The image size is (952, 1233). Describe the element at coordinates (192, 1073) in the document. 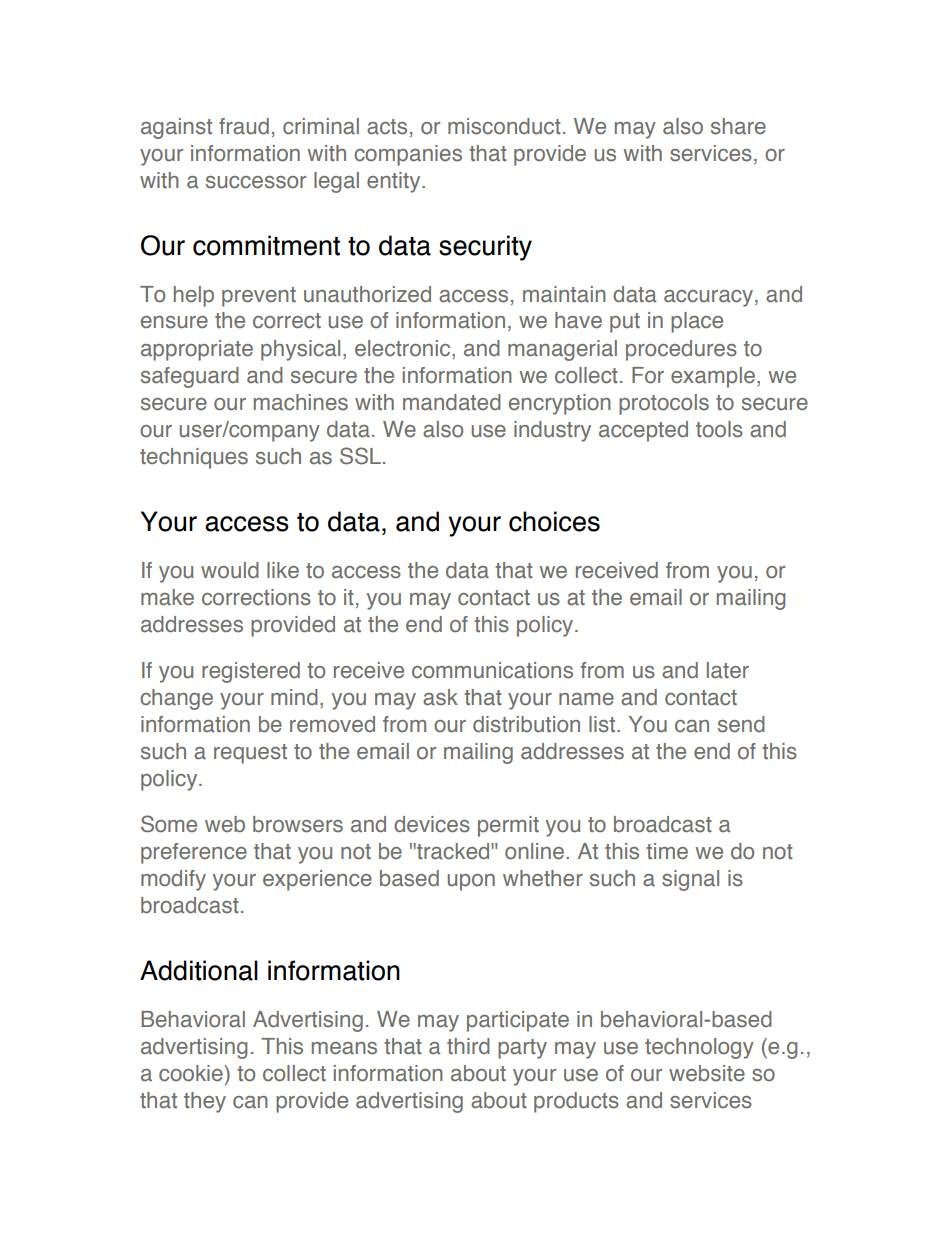

I see `cookie` at that location.
